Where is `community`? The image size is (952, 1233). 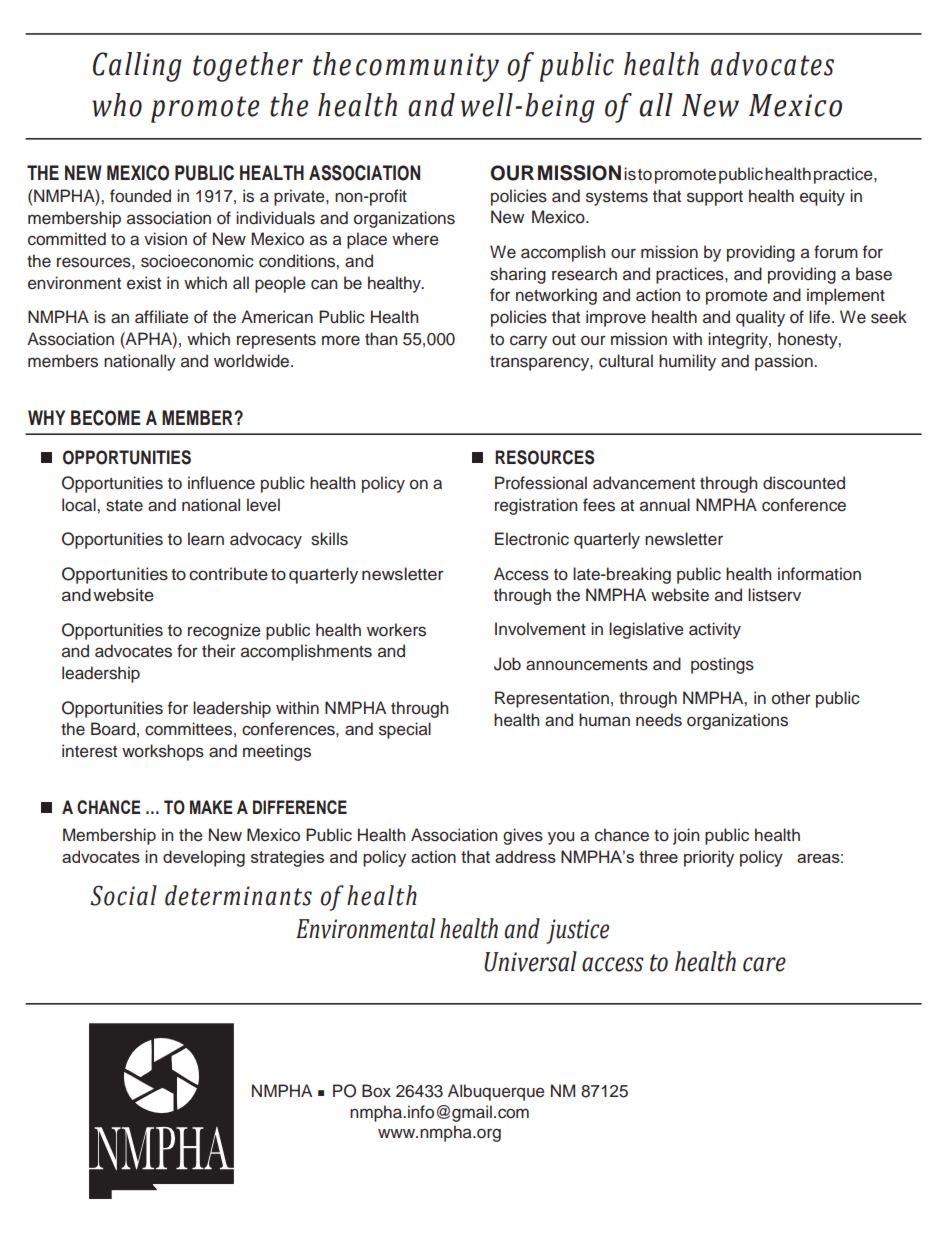
community is located at coordinates (427, 67).
